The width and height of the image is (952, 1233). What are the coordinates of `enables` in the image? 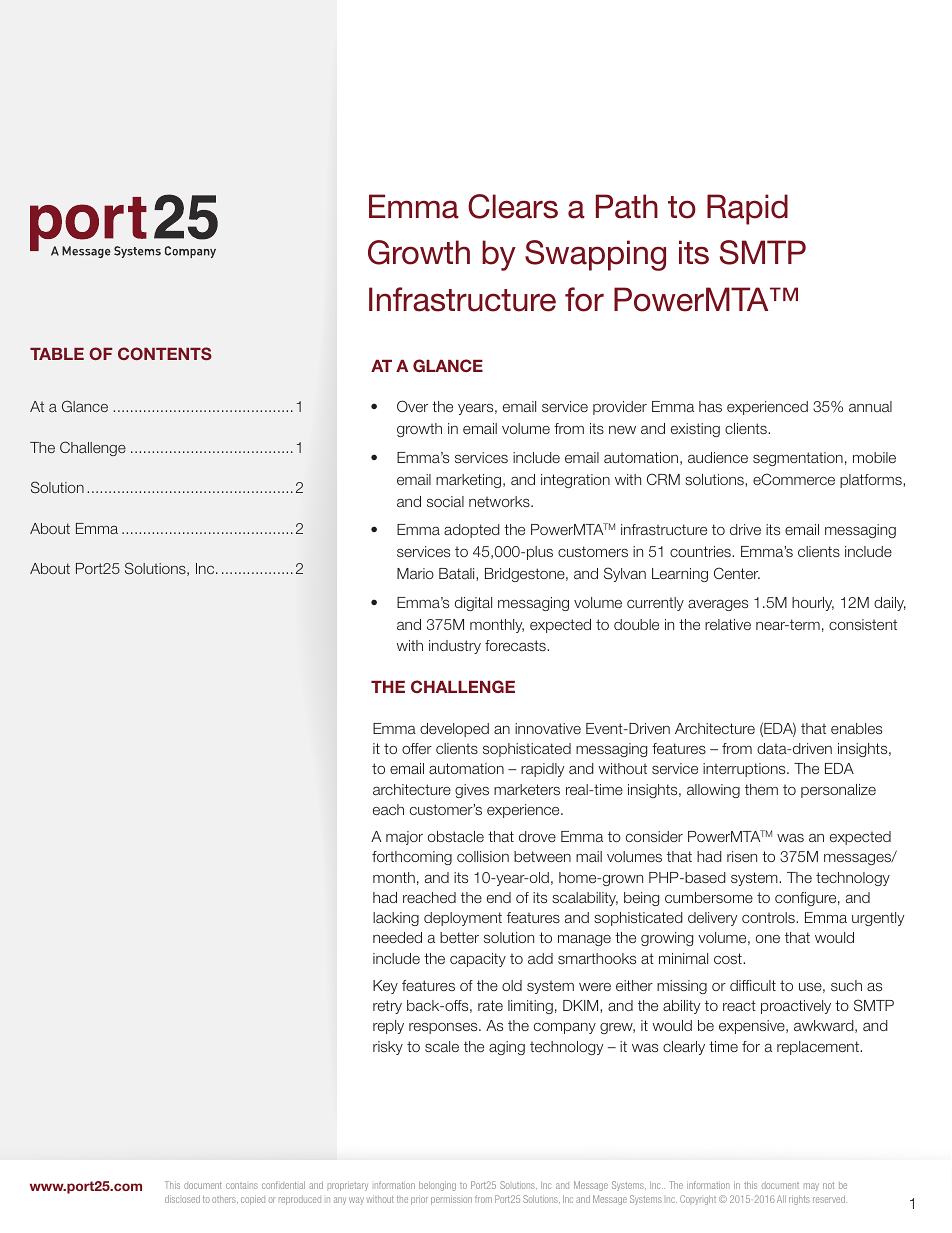 It's located at (856, 728).
